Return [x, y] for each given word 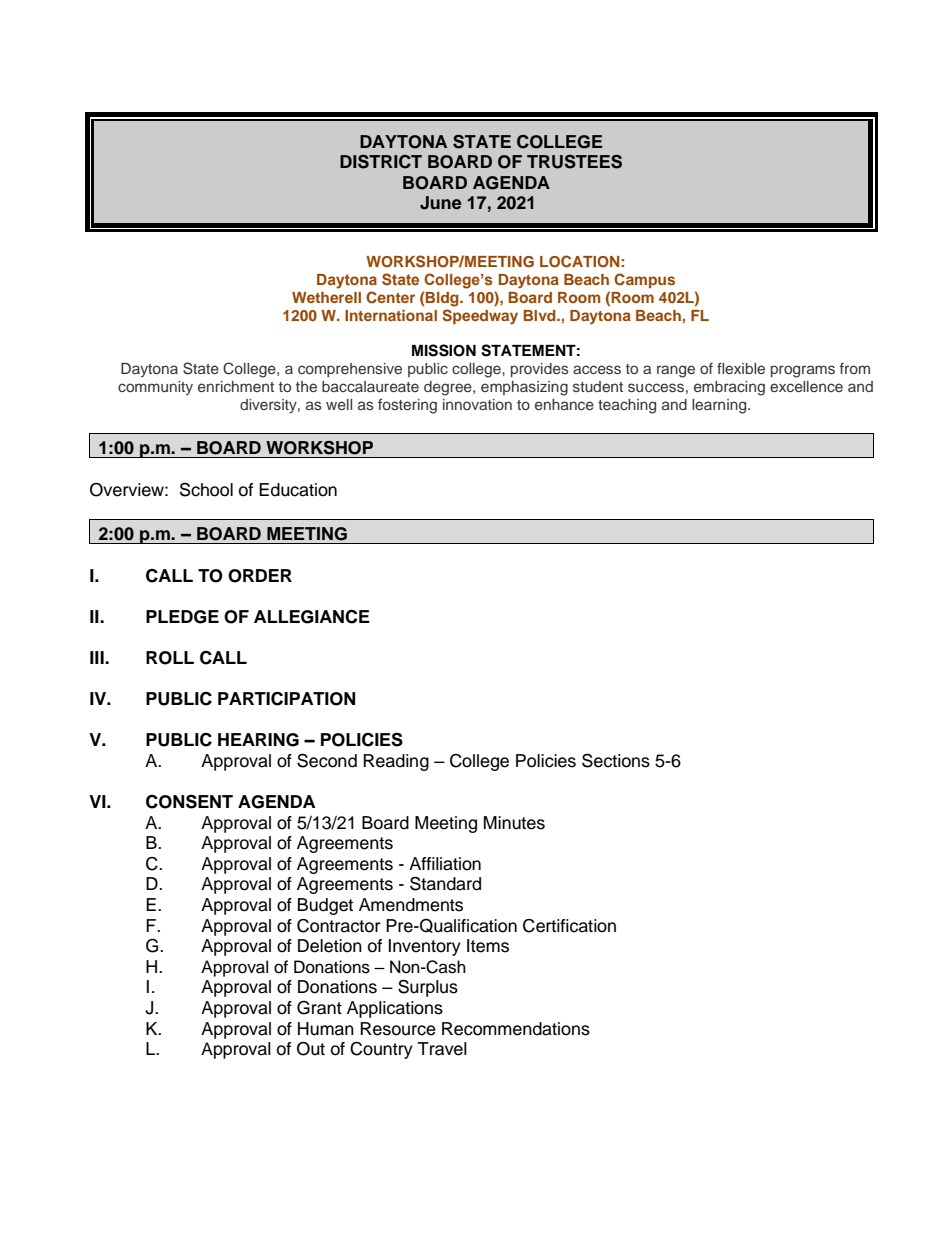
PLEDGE [182, 617]
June [440, 203]
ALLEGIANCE [312, 616]
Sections [616, 760]
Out [311, 1048]
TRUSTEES [574, 162]
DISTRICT [381, 162]
